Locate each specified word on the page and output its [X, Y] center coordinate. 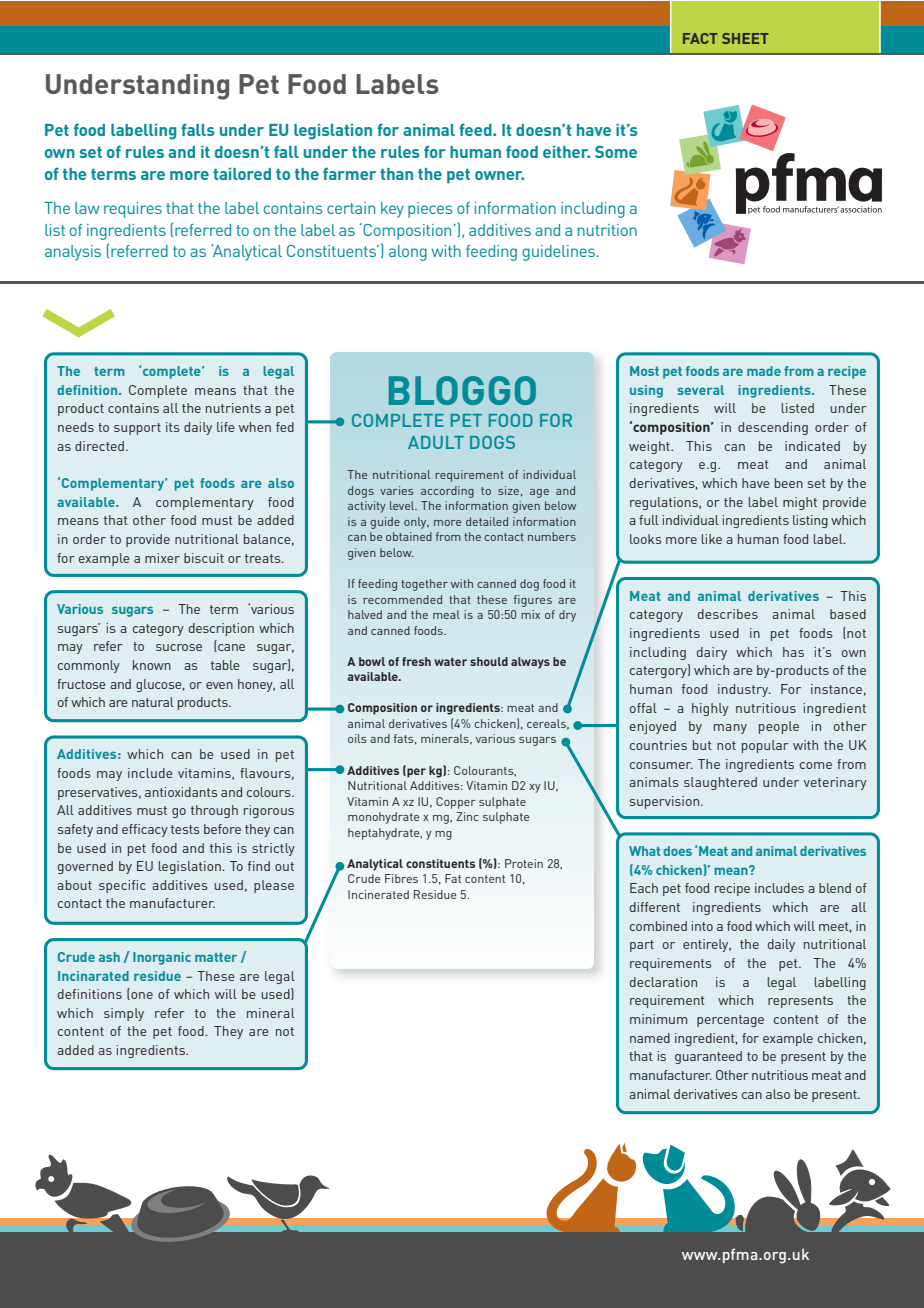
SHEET [745, 38]
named [650, 1038]
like [712, 539]
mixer [162, 558]
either [566, 152]
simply [124, 1014]
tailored [242, 174]
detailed [487, 521]
